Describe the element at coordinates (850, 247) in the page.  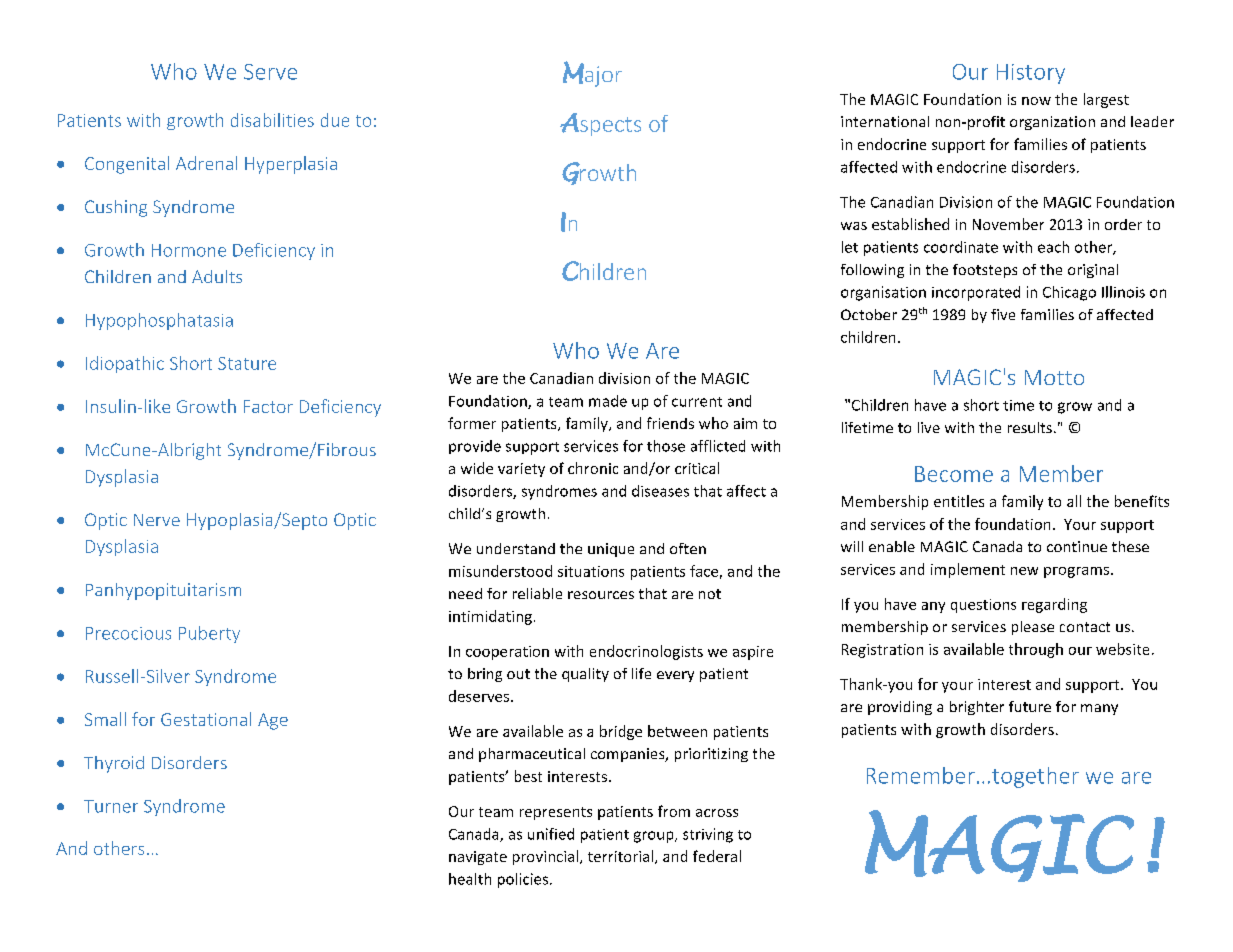
I see `let` at that location.
